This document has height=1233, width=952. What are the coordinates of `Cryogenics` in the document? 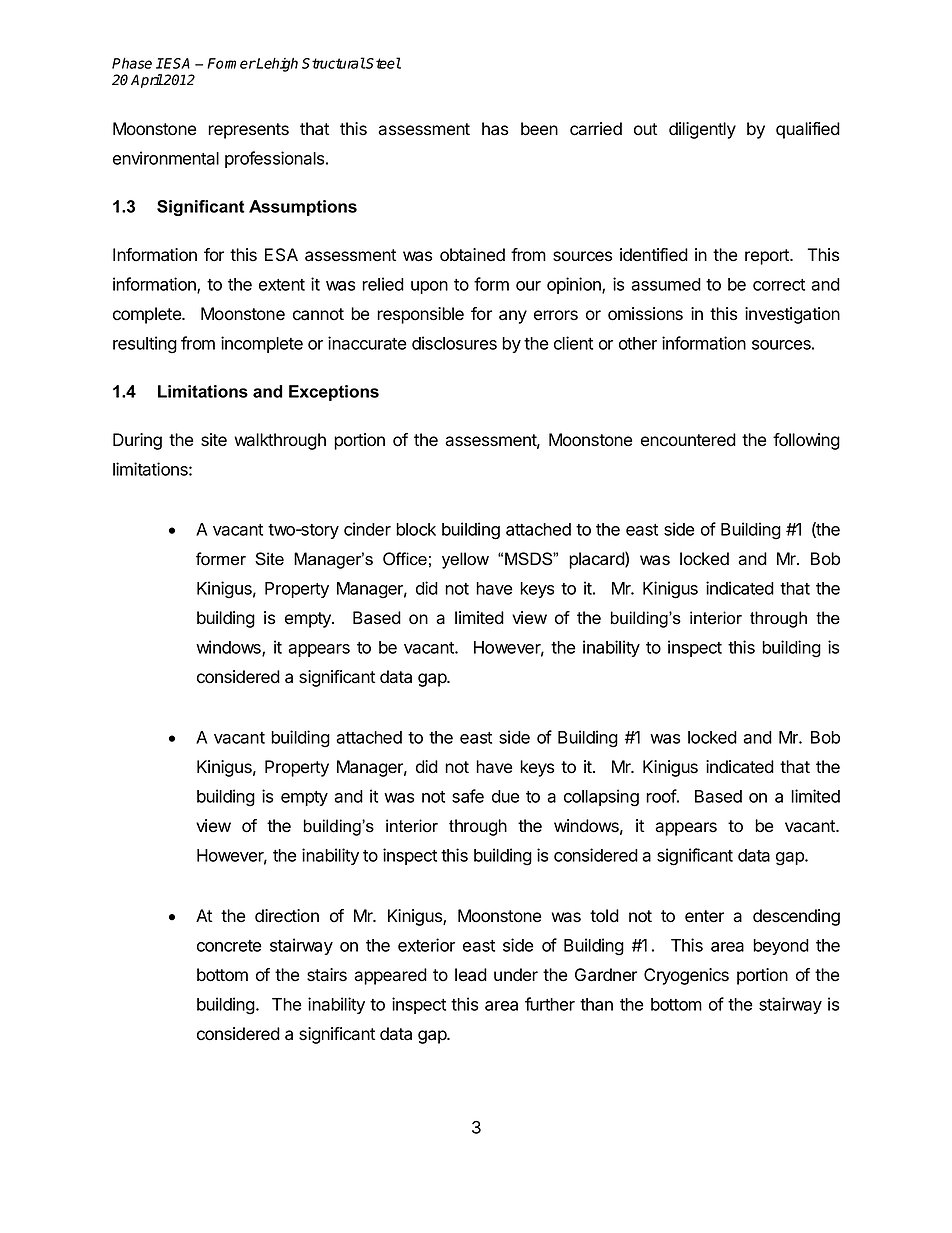 It's located at (686, 976).
